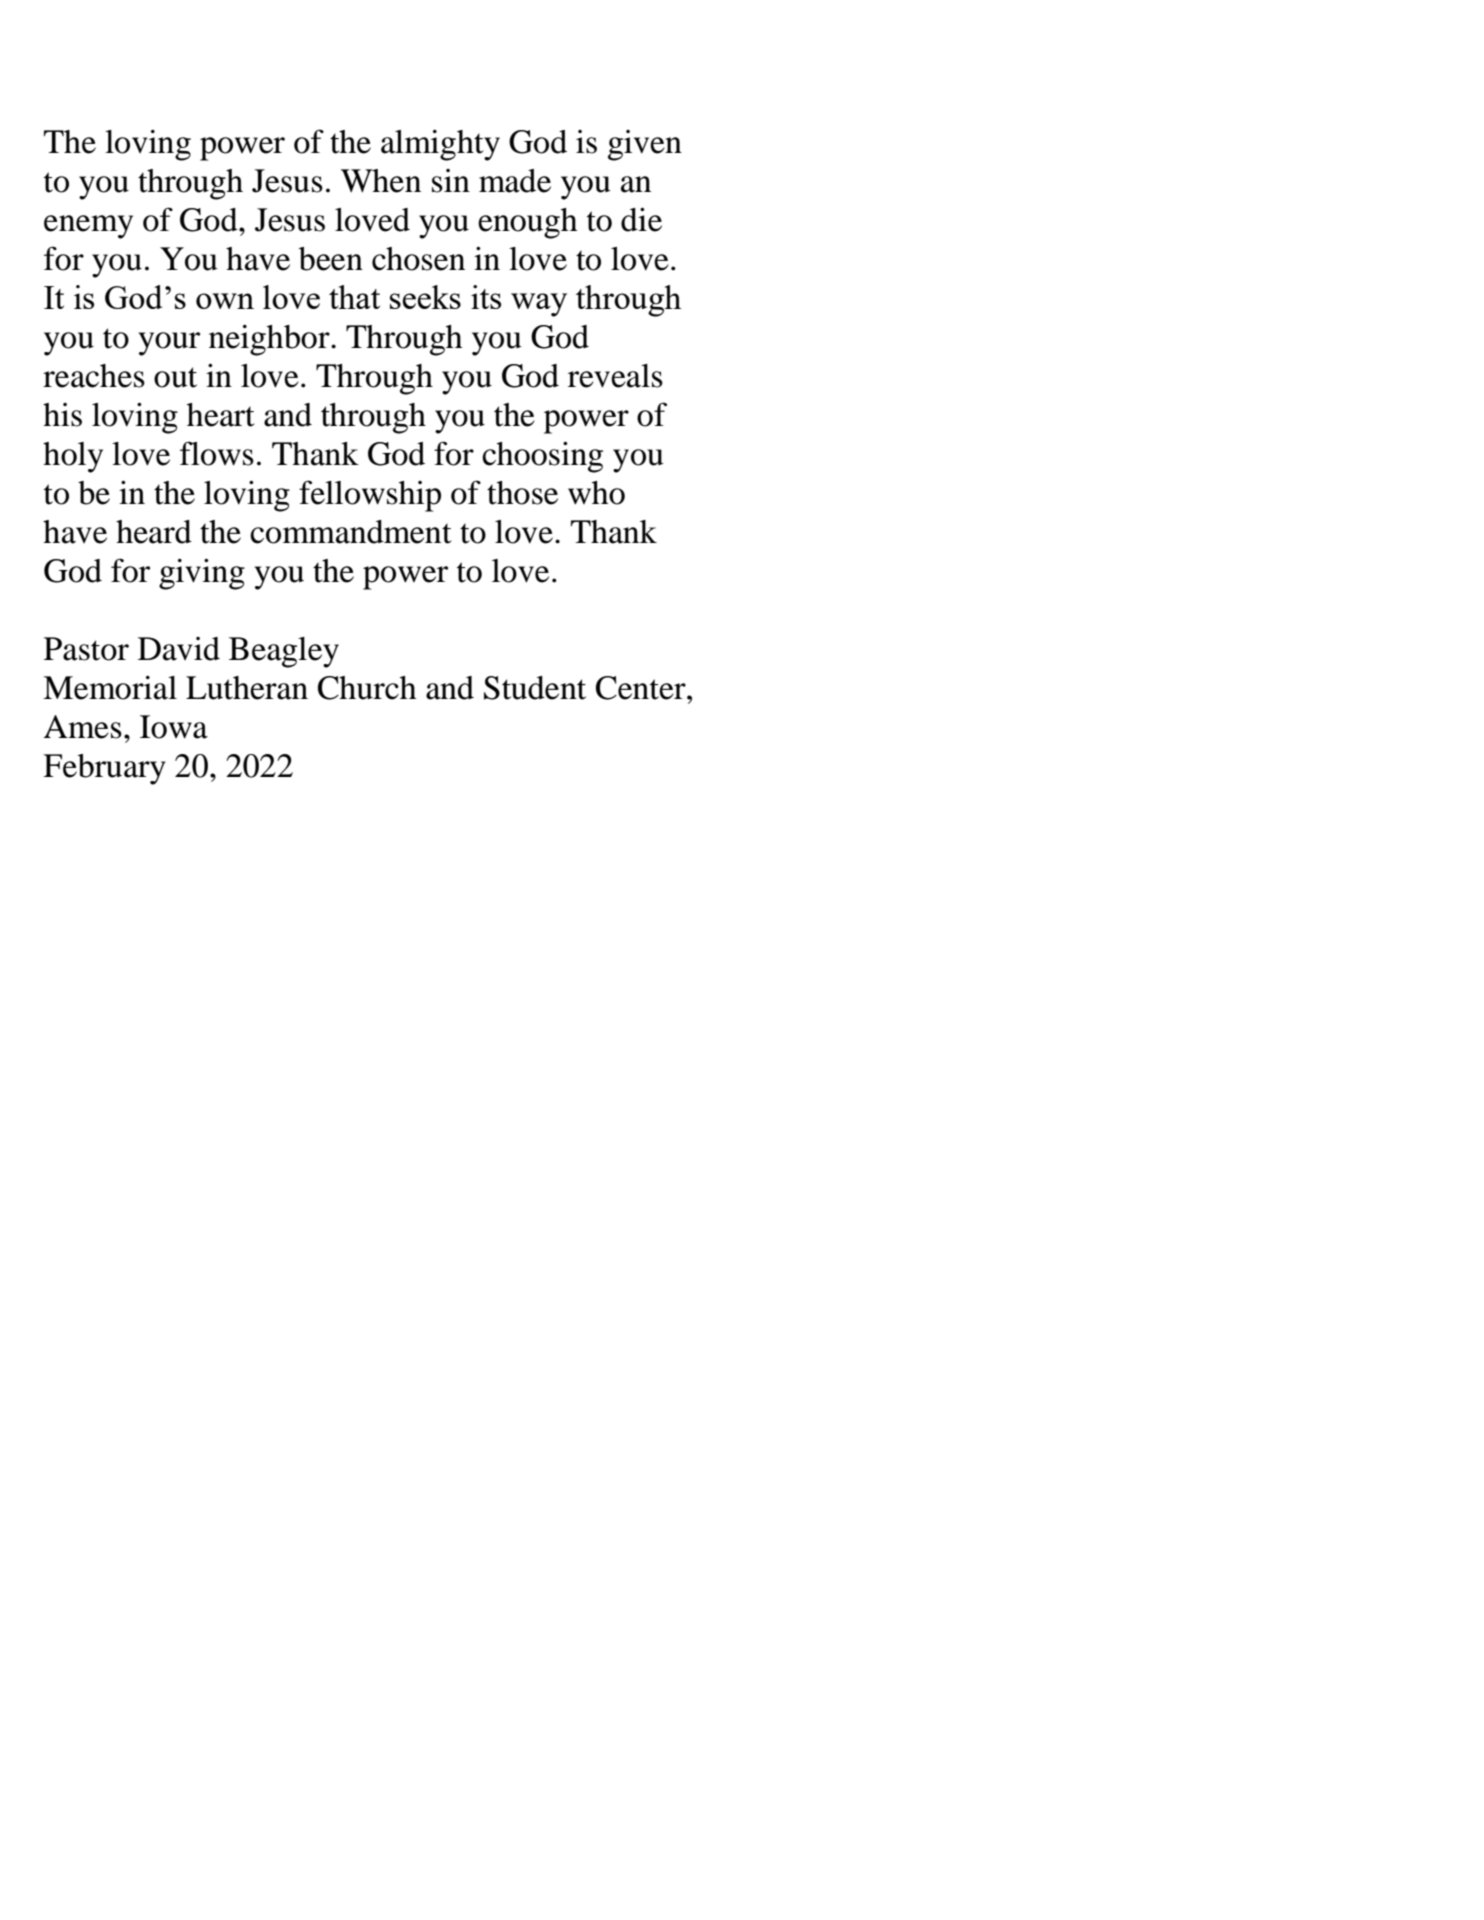 The image size is (1484, 1920). Describe the element at coordinates (169, 344) in the image. I see `your` at that location.
